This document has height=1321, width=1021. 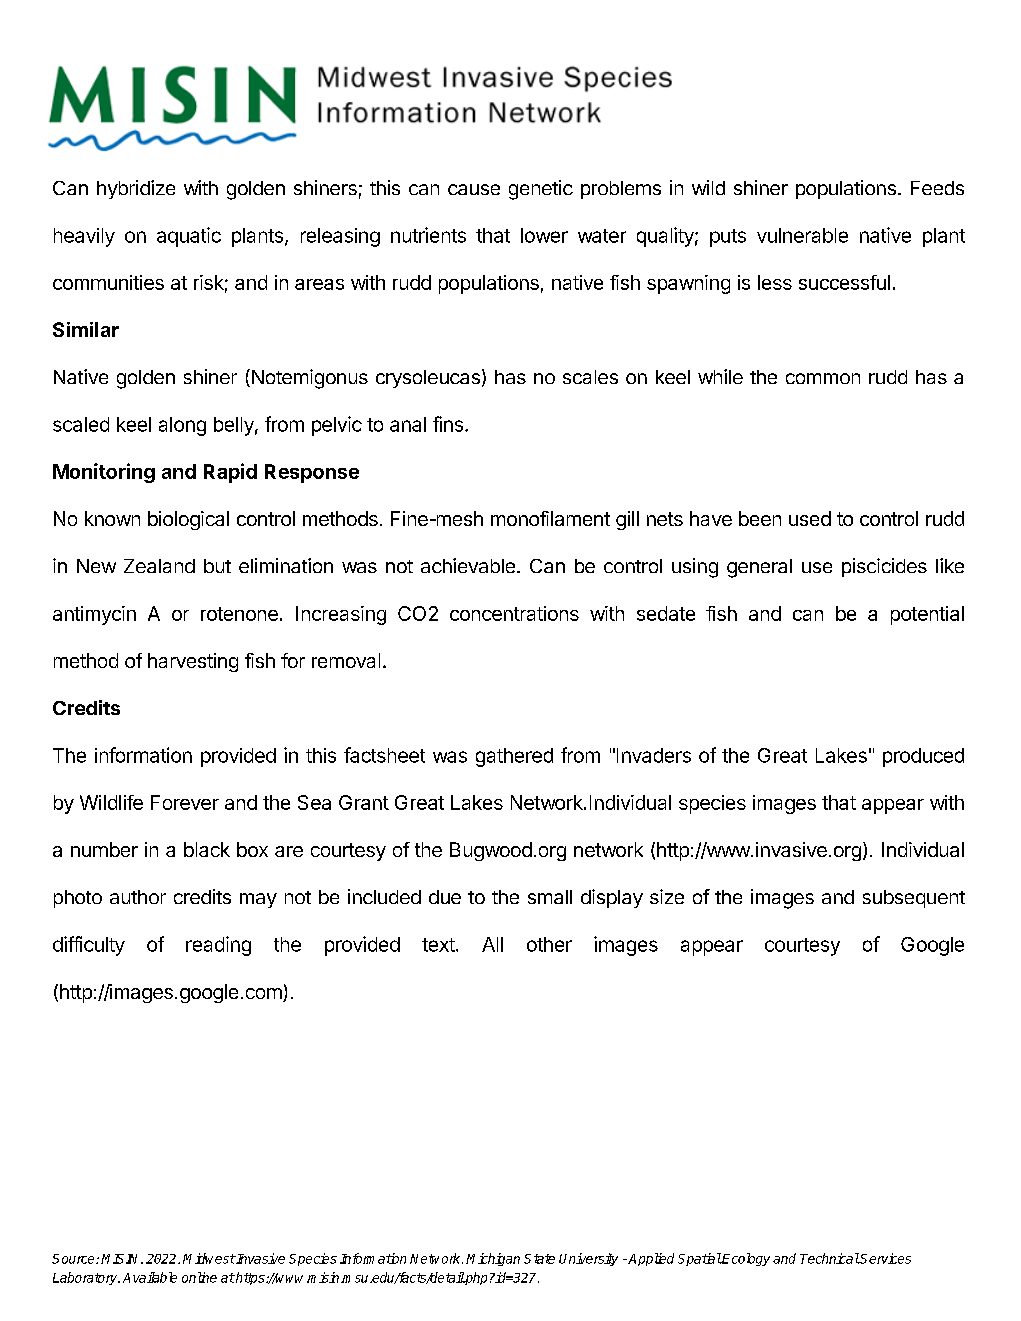 I want to click on fins, so click(x=448, y=424).
